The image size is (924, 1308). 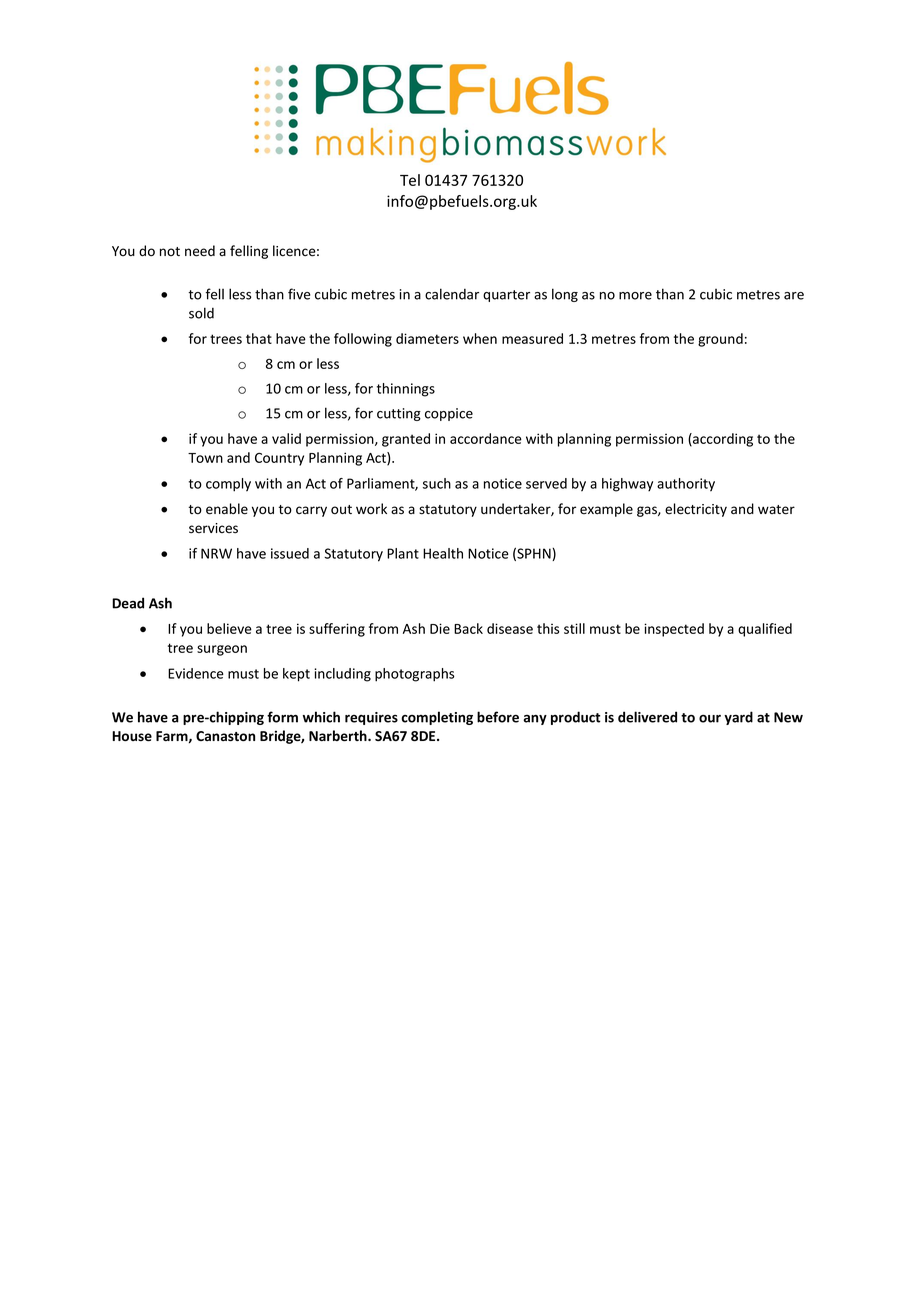 What do you see at coordinates (720, 340) in the document?
I see `ground` at bounding box center [720, 340].
